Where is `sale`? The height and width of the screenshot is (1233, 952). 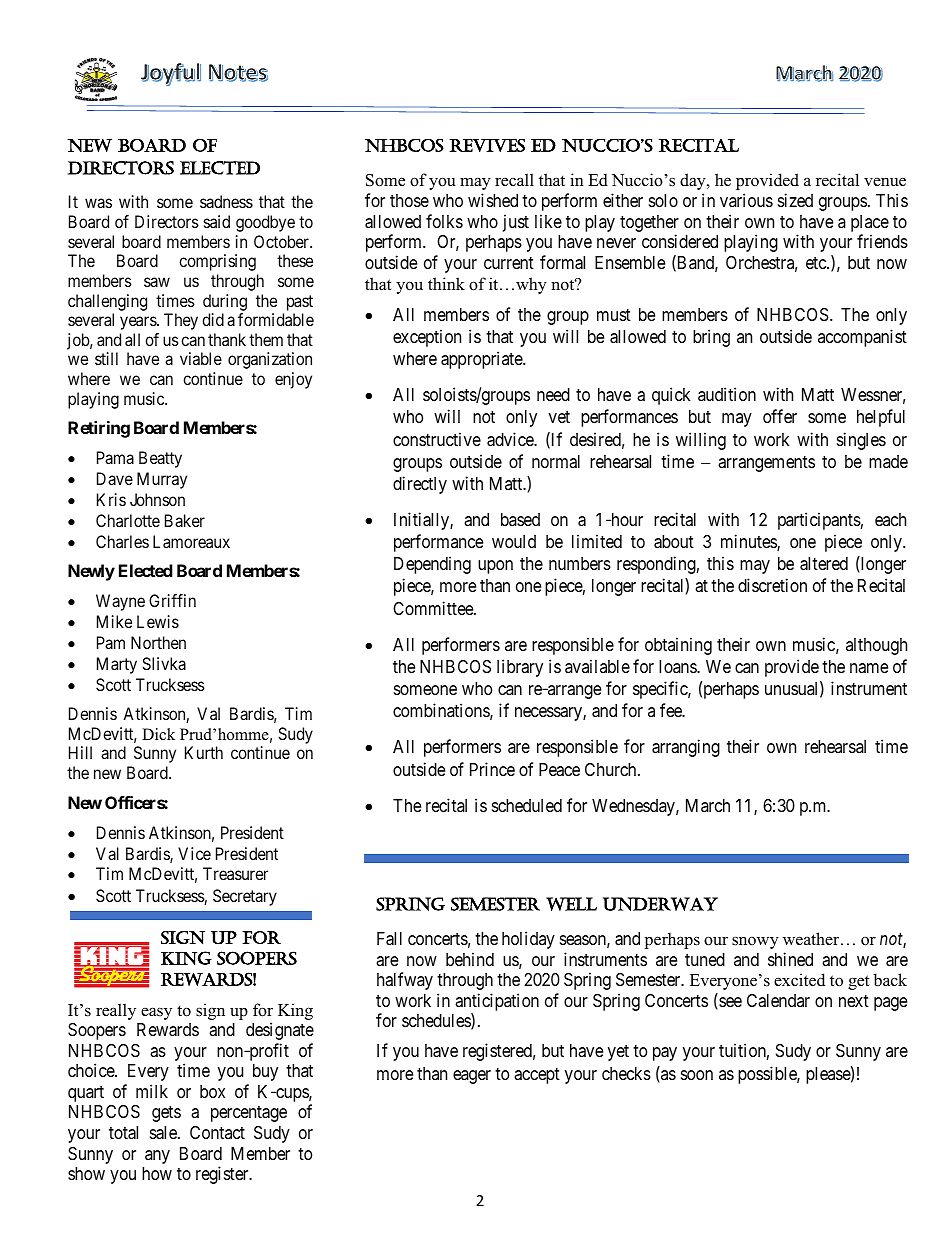
sale is located at coordinates (164, 1133).
